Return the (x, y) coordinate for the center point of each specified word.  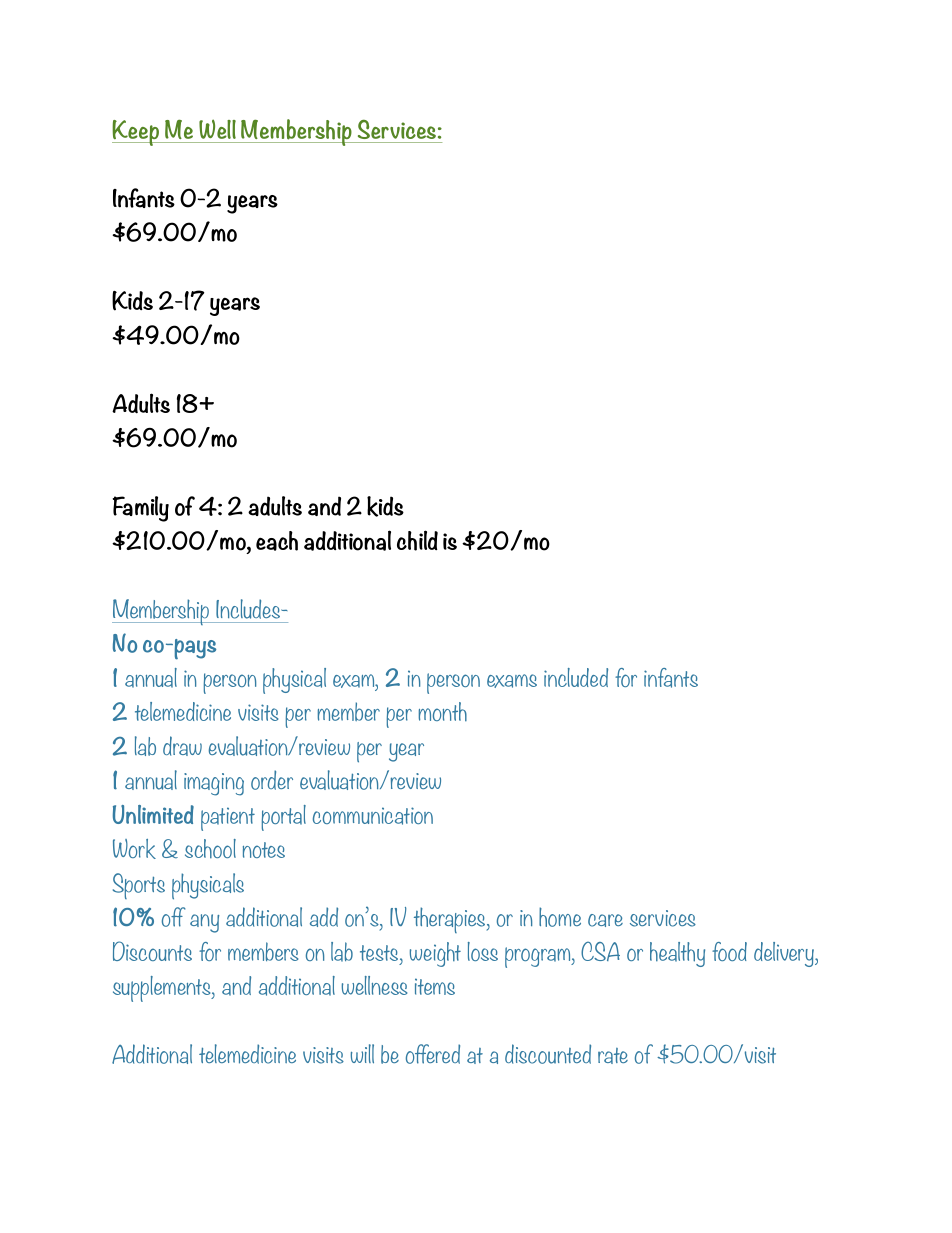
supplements (163, 989)
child (417, 540)
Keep (136, 133)
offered (433, 1054)
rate (613, 1056)
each (277, 541)
